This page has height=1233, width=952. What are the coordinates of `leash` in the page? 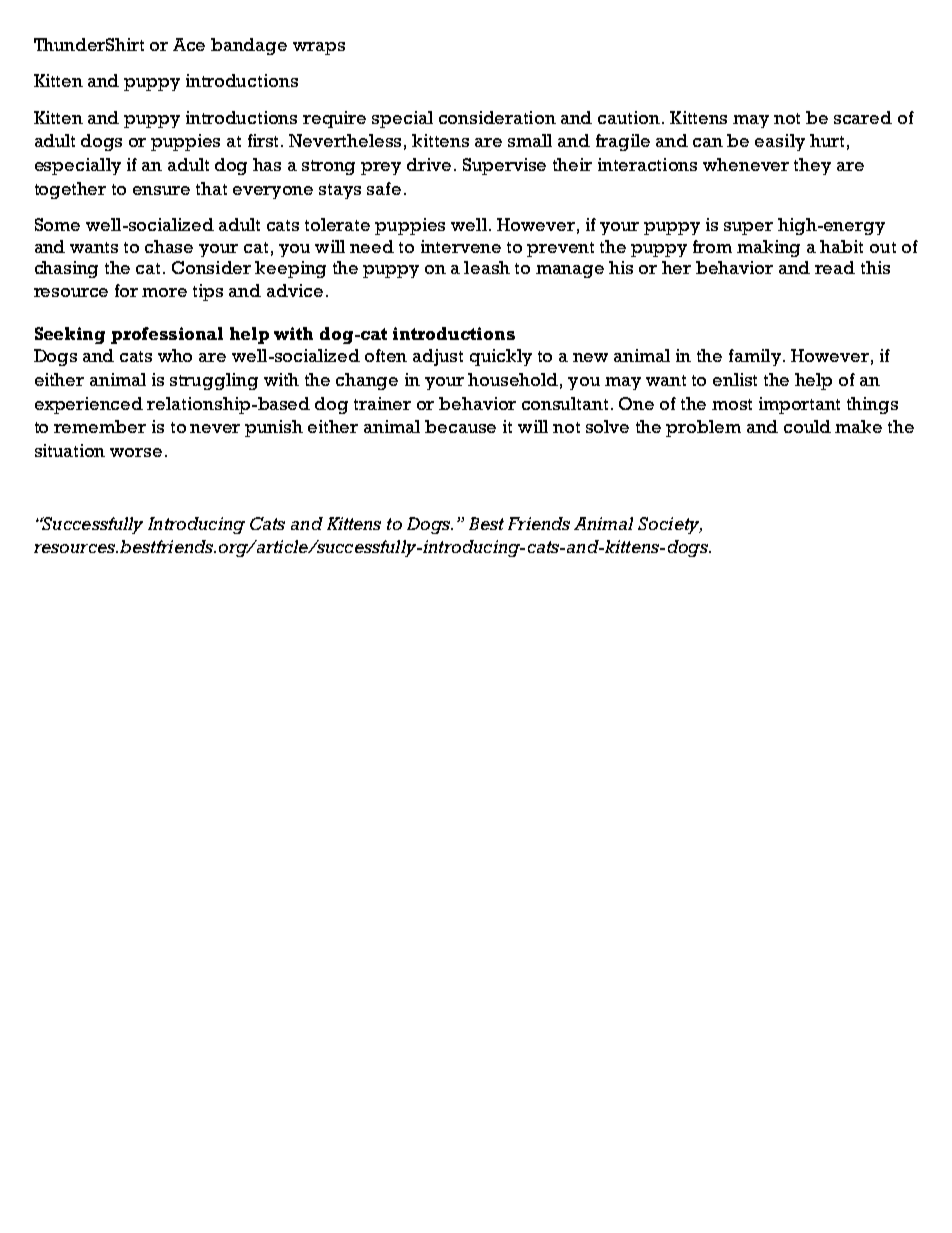 It's located at (487, 267).
